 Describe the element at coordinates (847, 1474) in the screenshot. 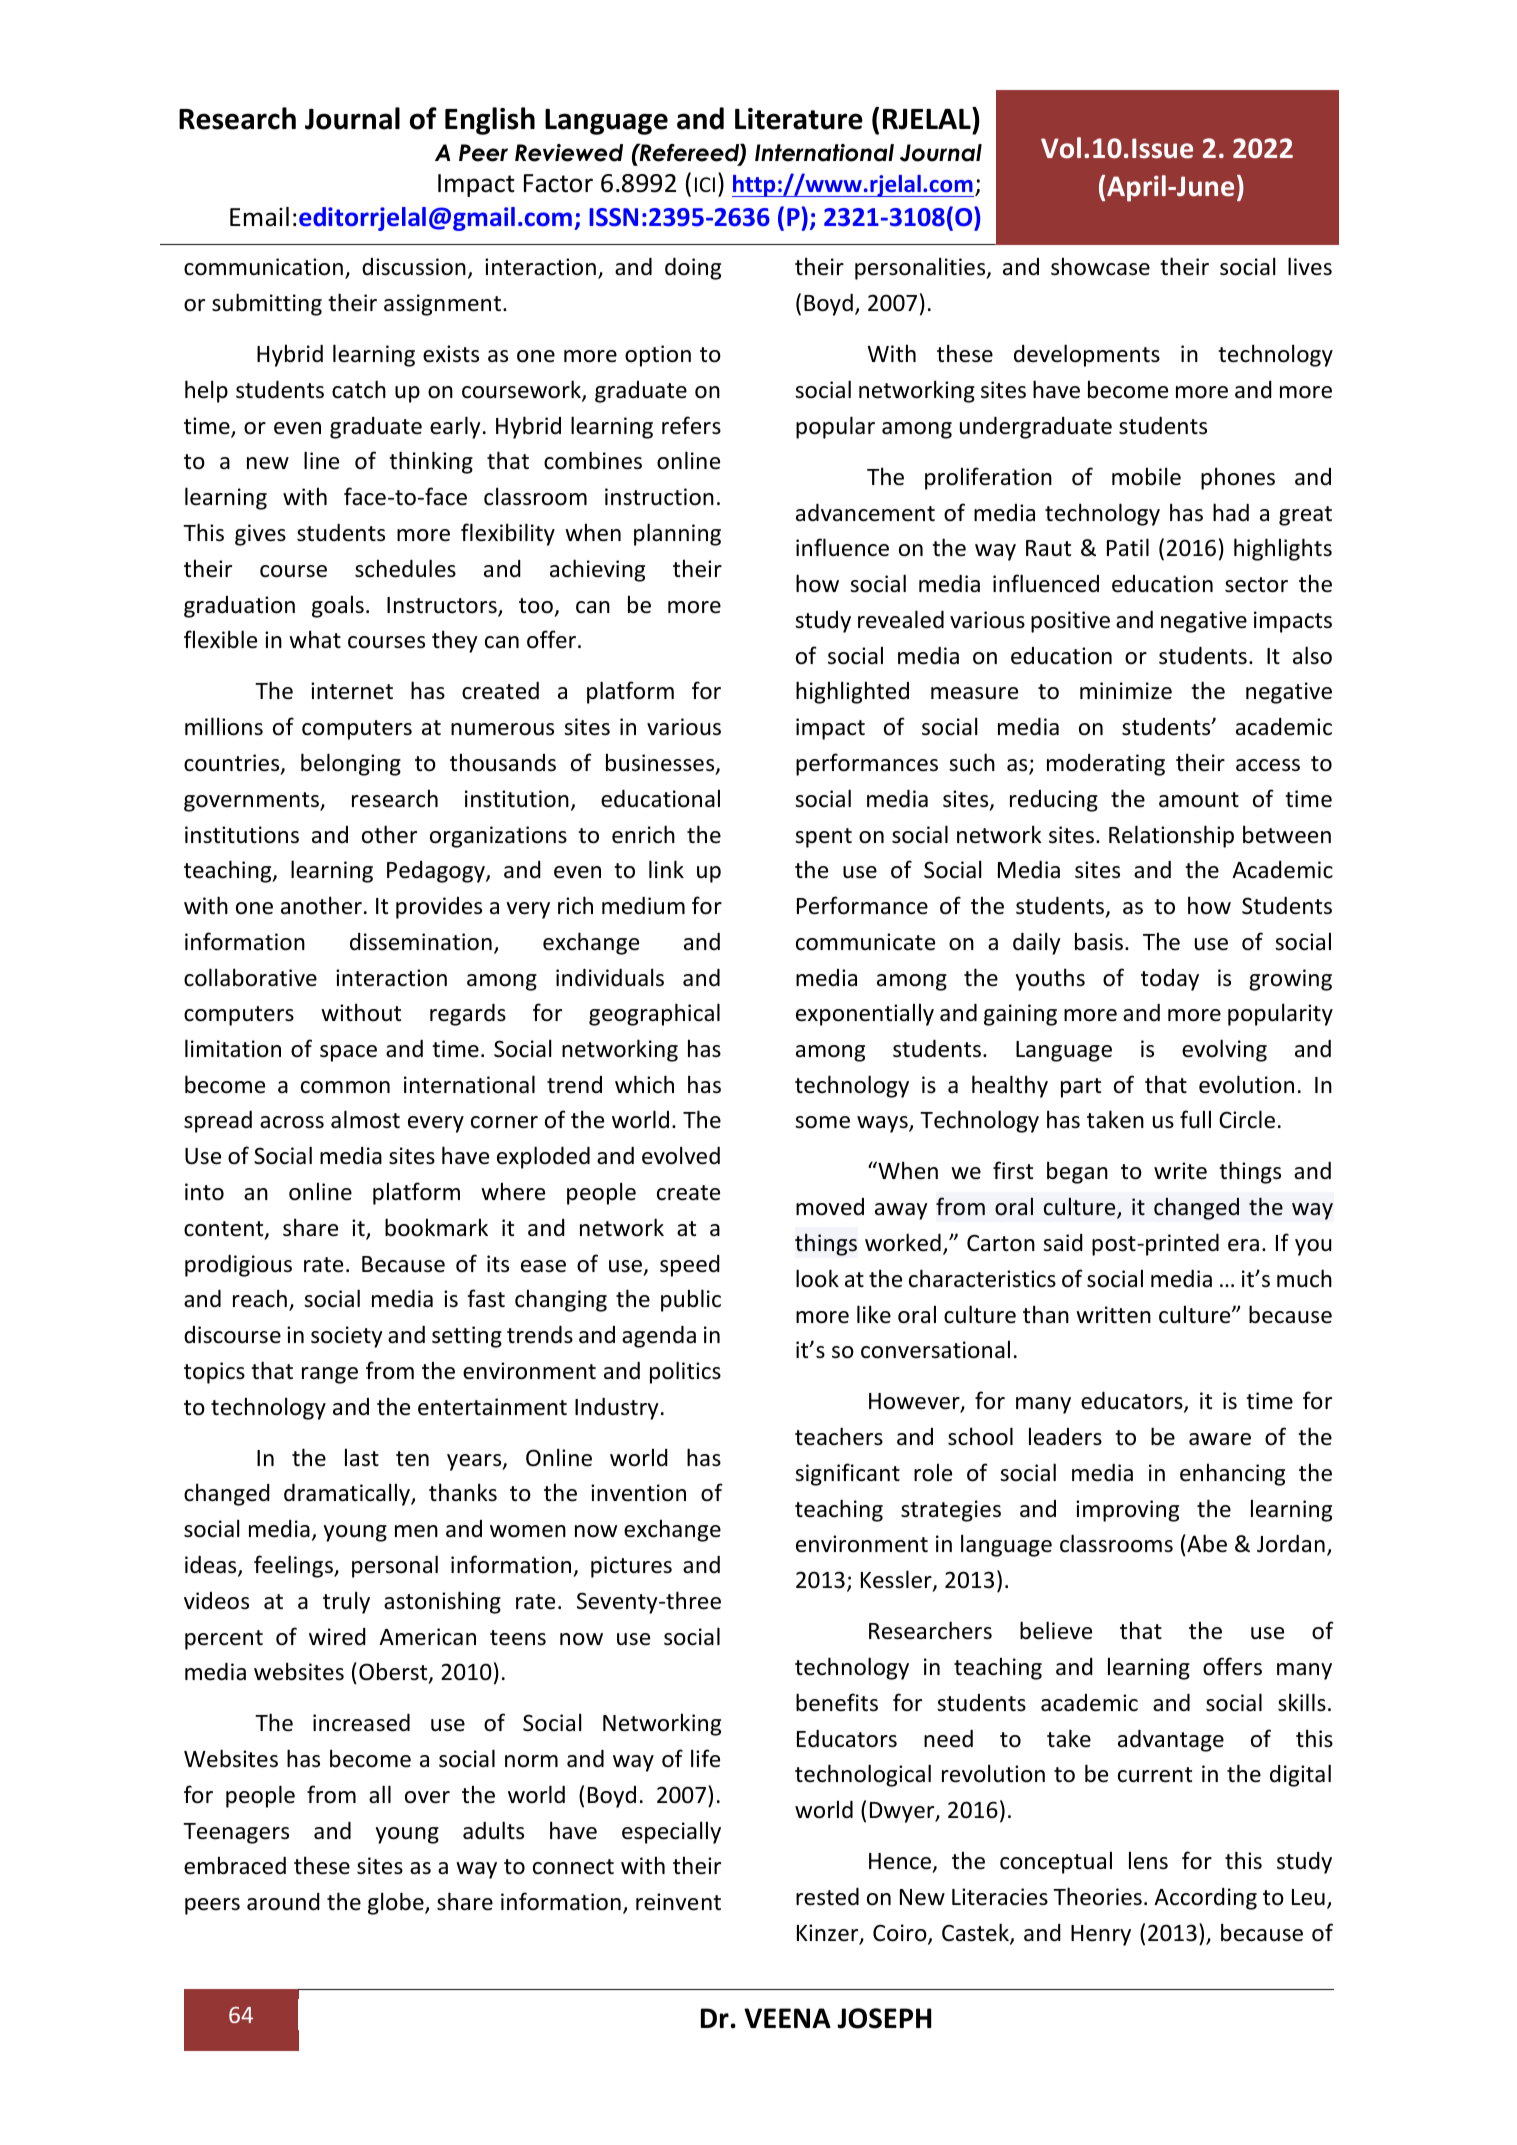

I see `significant` at that location.
